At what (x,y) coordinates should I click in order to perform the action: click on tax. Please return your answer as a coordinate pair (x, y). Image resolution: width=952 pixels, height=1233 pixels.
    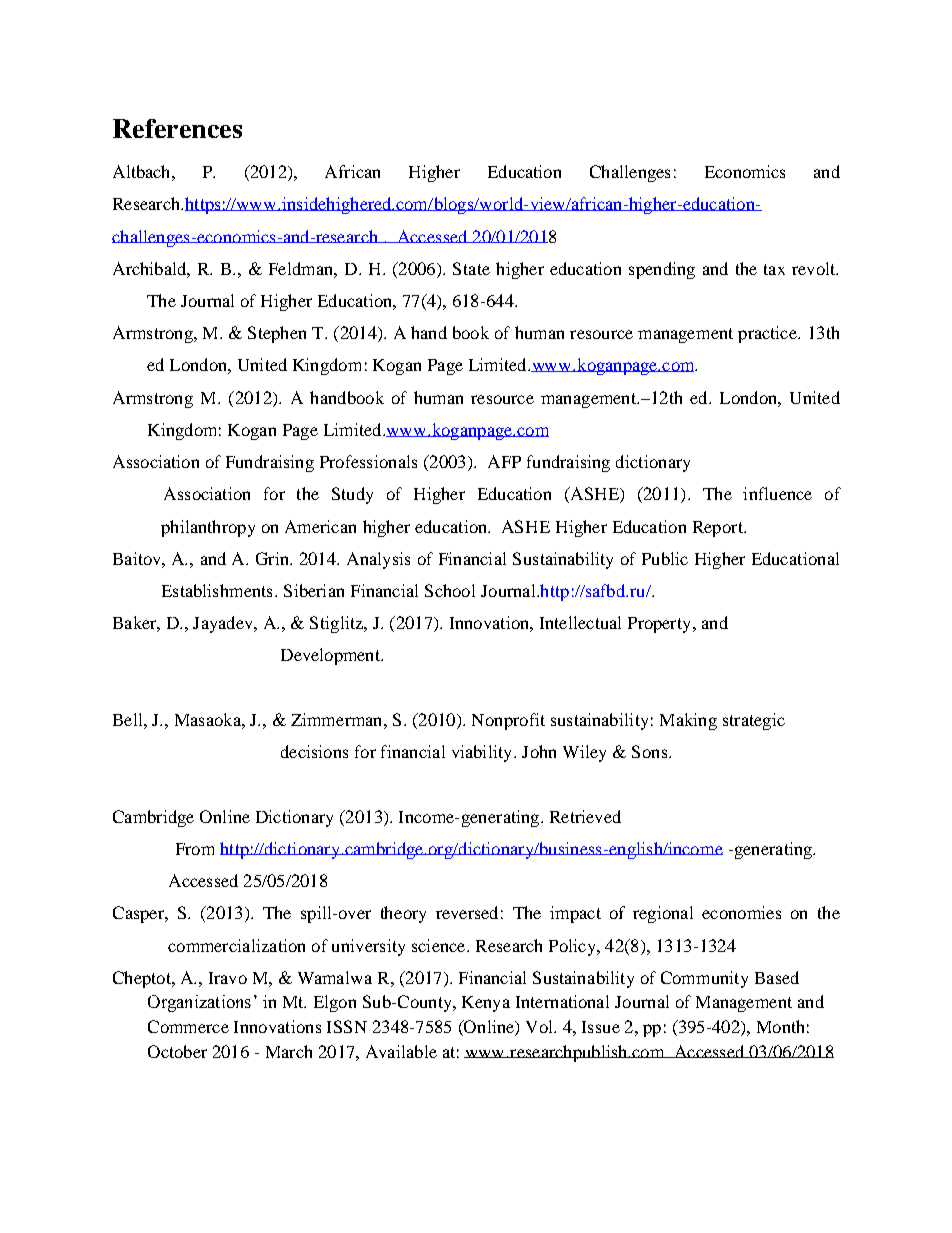
    Looking at the image, I should click on (774, 269).
